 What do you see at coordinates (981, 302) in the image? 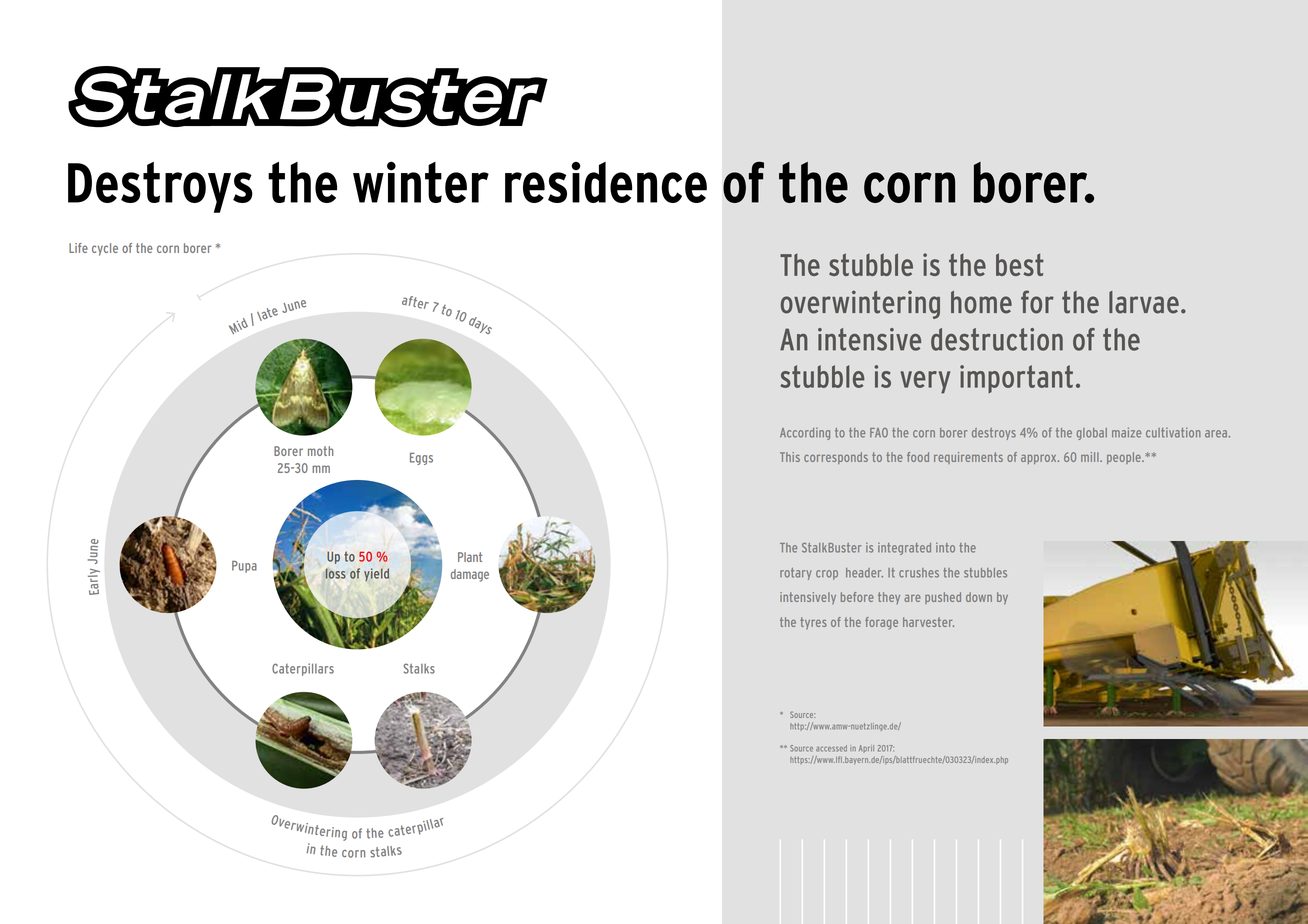
I see `home` at bounding box center [981, 302].
